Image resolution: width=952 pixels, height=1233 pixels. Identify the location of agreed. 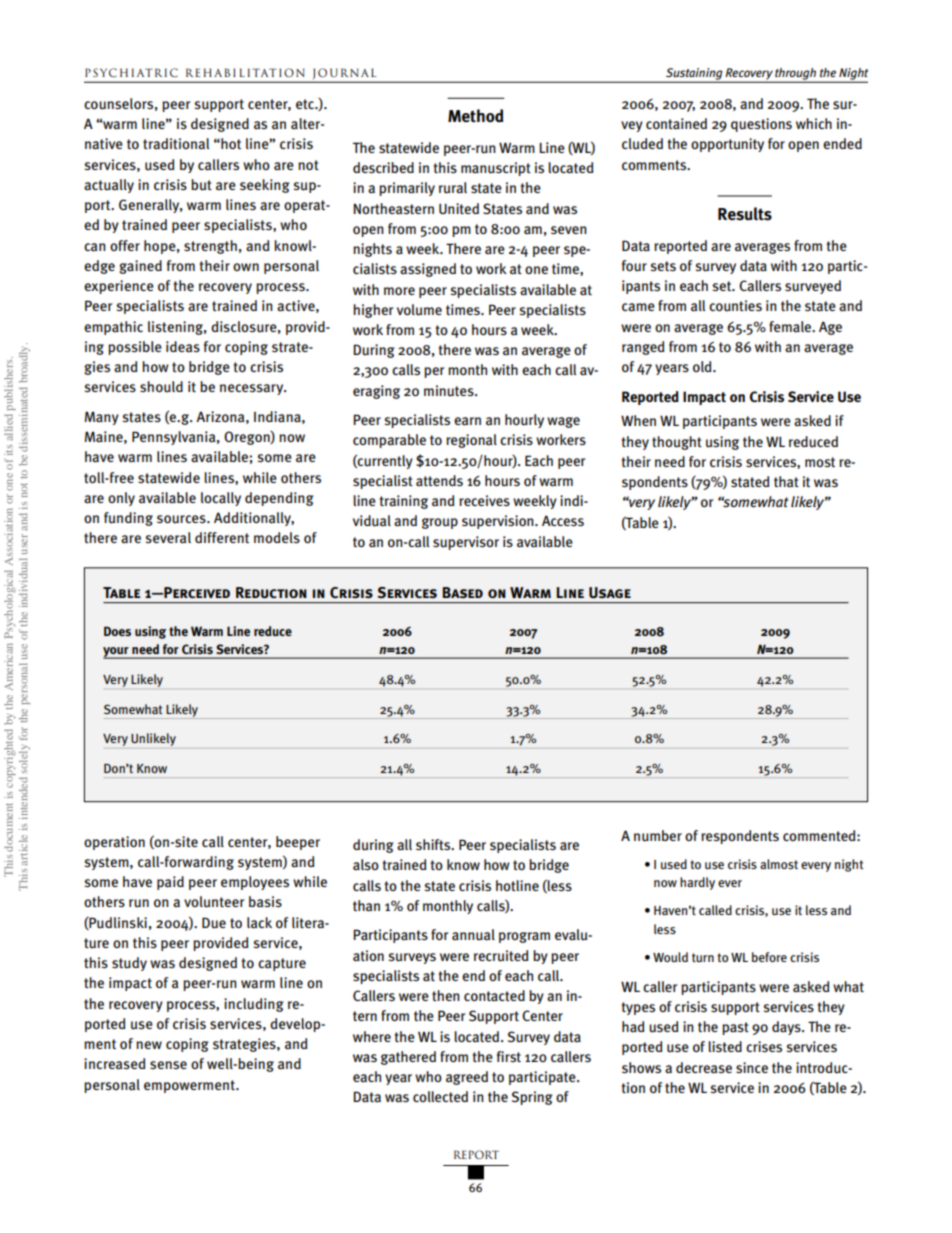
(467, 1078).
